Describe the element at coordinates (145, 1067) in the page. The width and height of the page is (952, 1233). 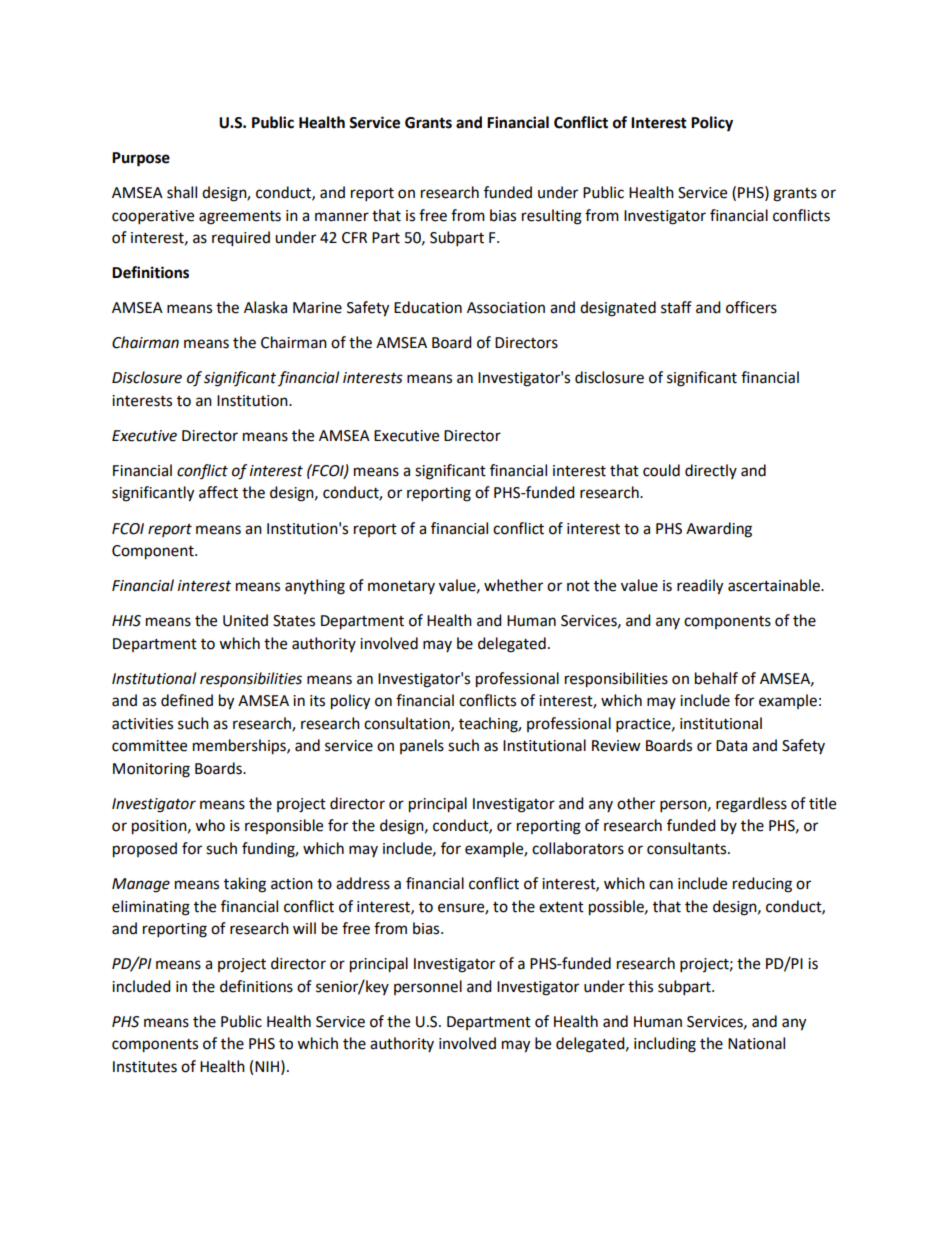
I see `Institutes` at that location.
